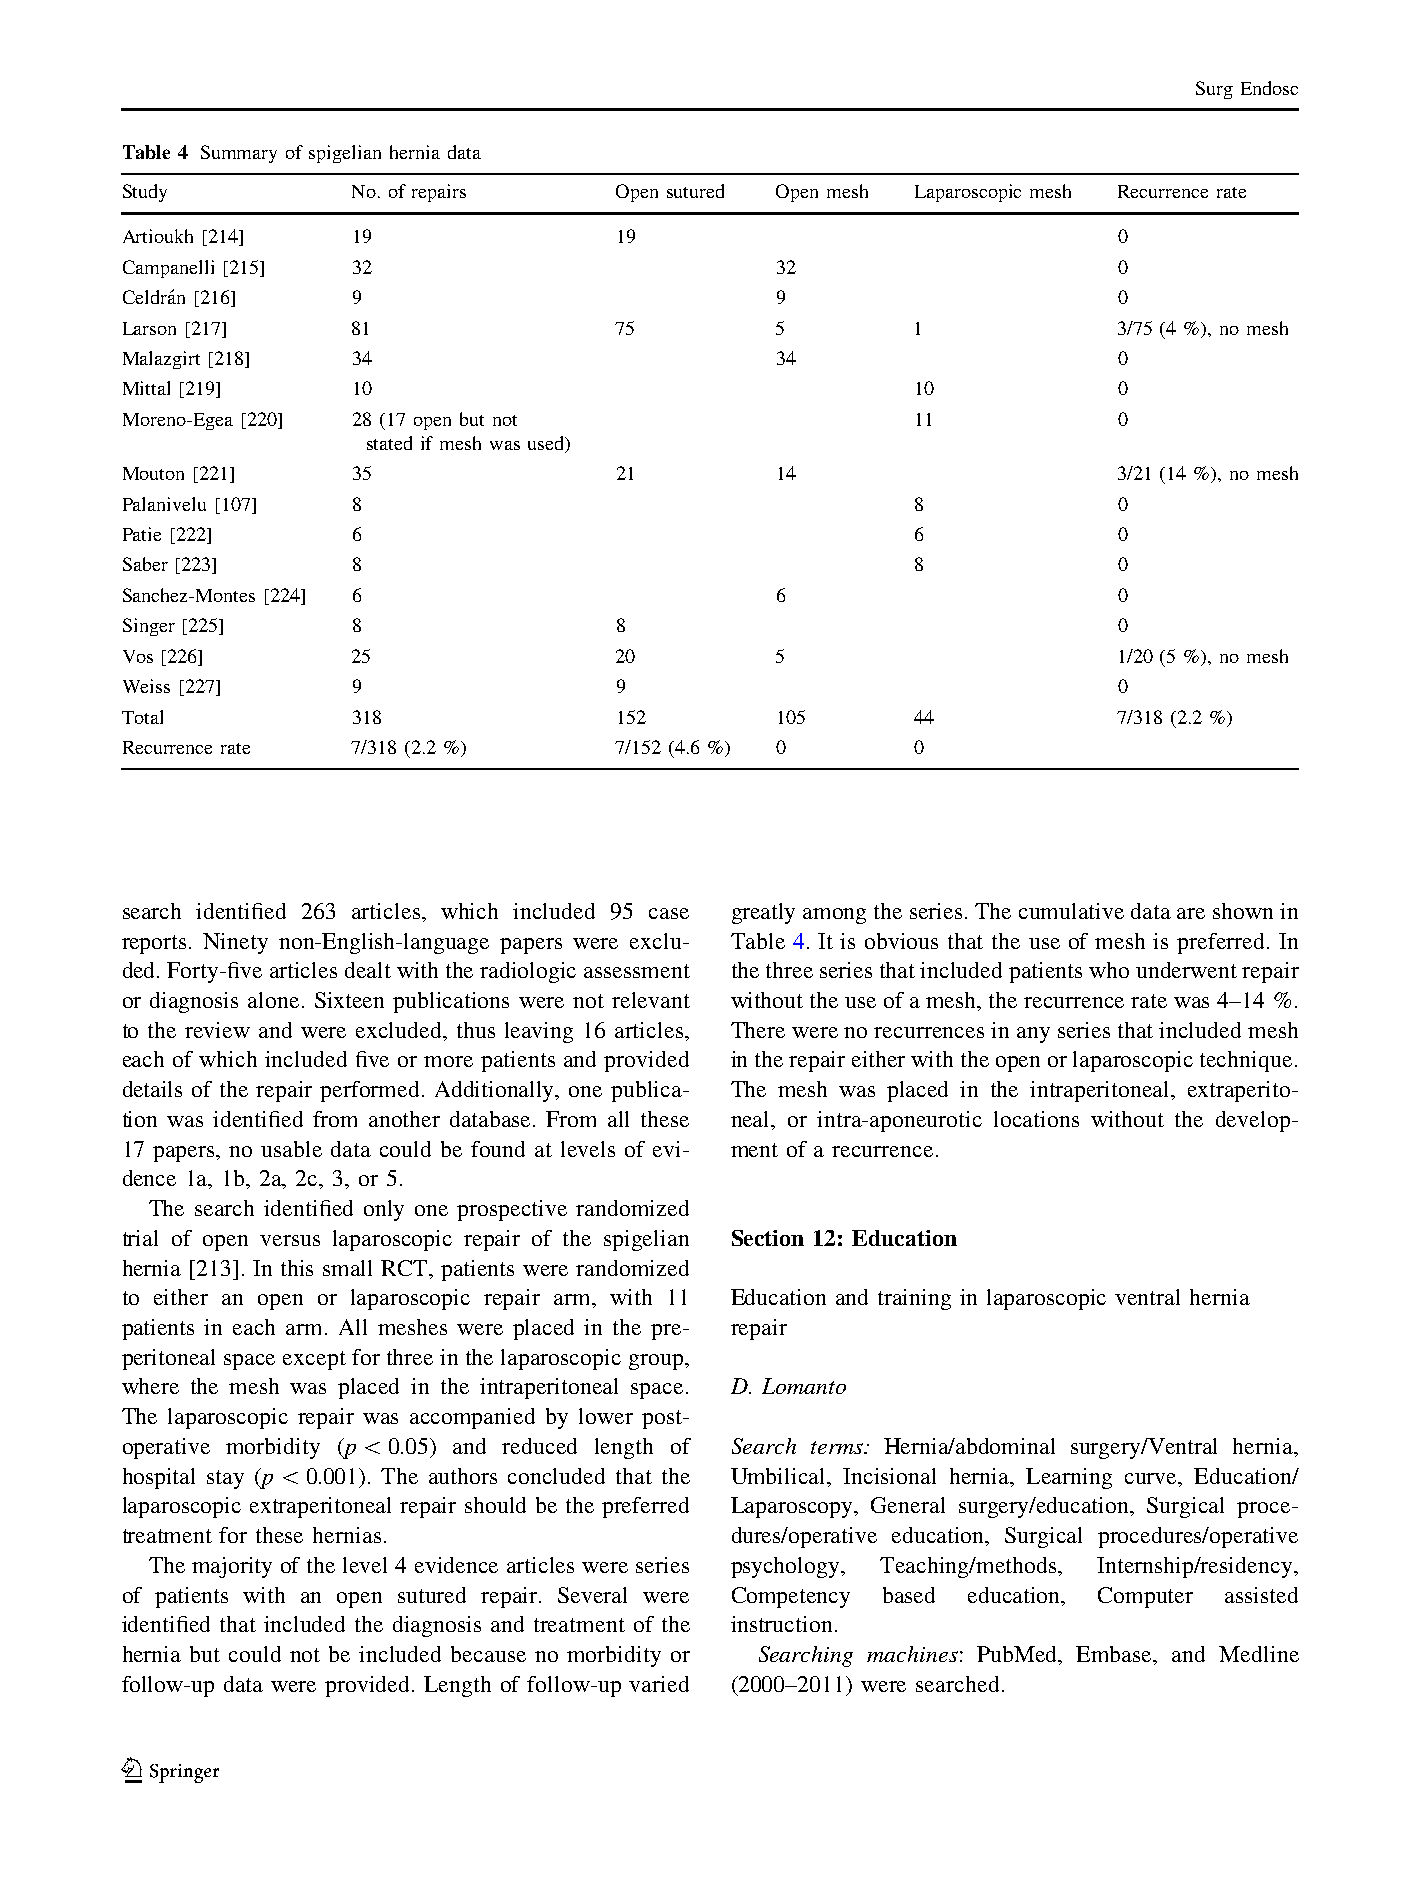 The width and height of the screenshot is (1421, 1888). What do you see at coordinates (1033, 1035) in the screenshot?
I see `any` at bounding box center [1033, 1035].
